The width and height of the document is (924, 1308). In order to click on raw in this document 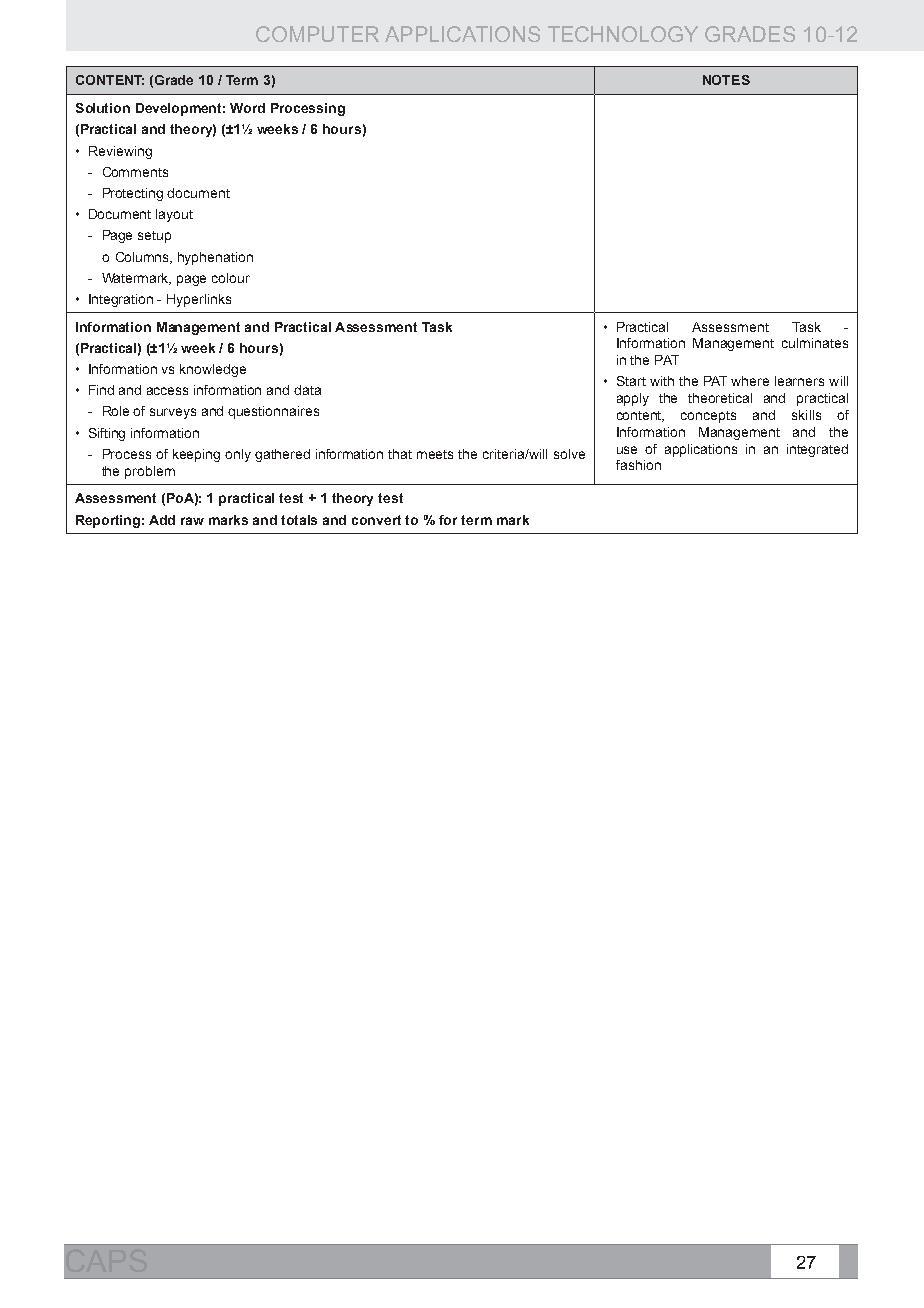, I will do `click(192, 521)`.
